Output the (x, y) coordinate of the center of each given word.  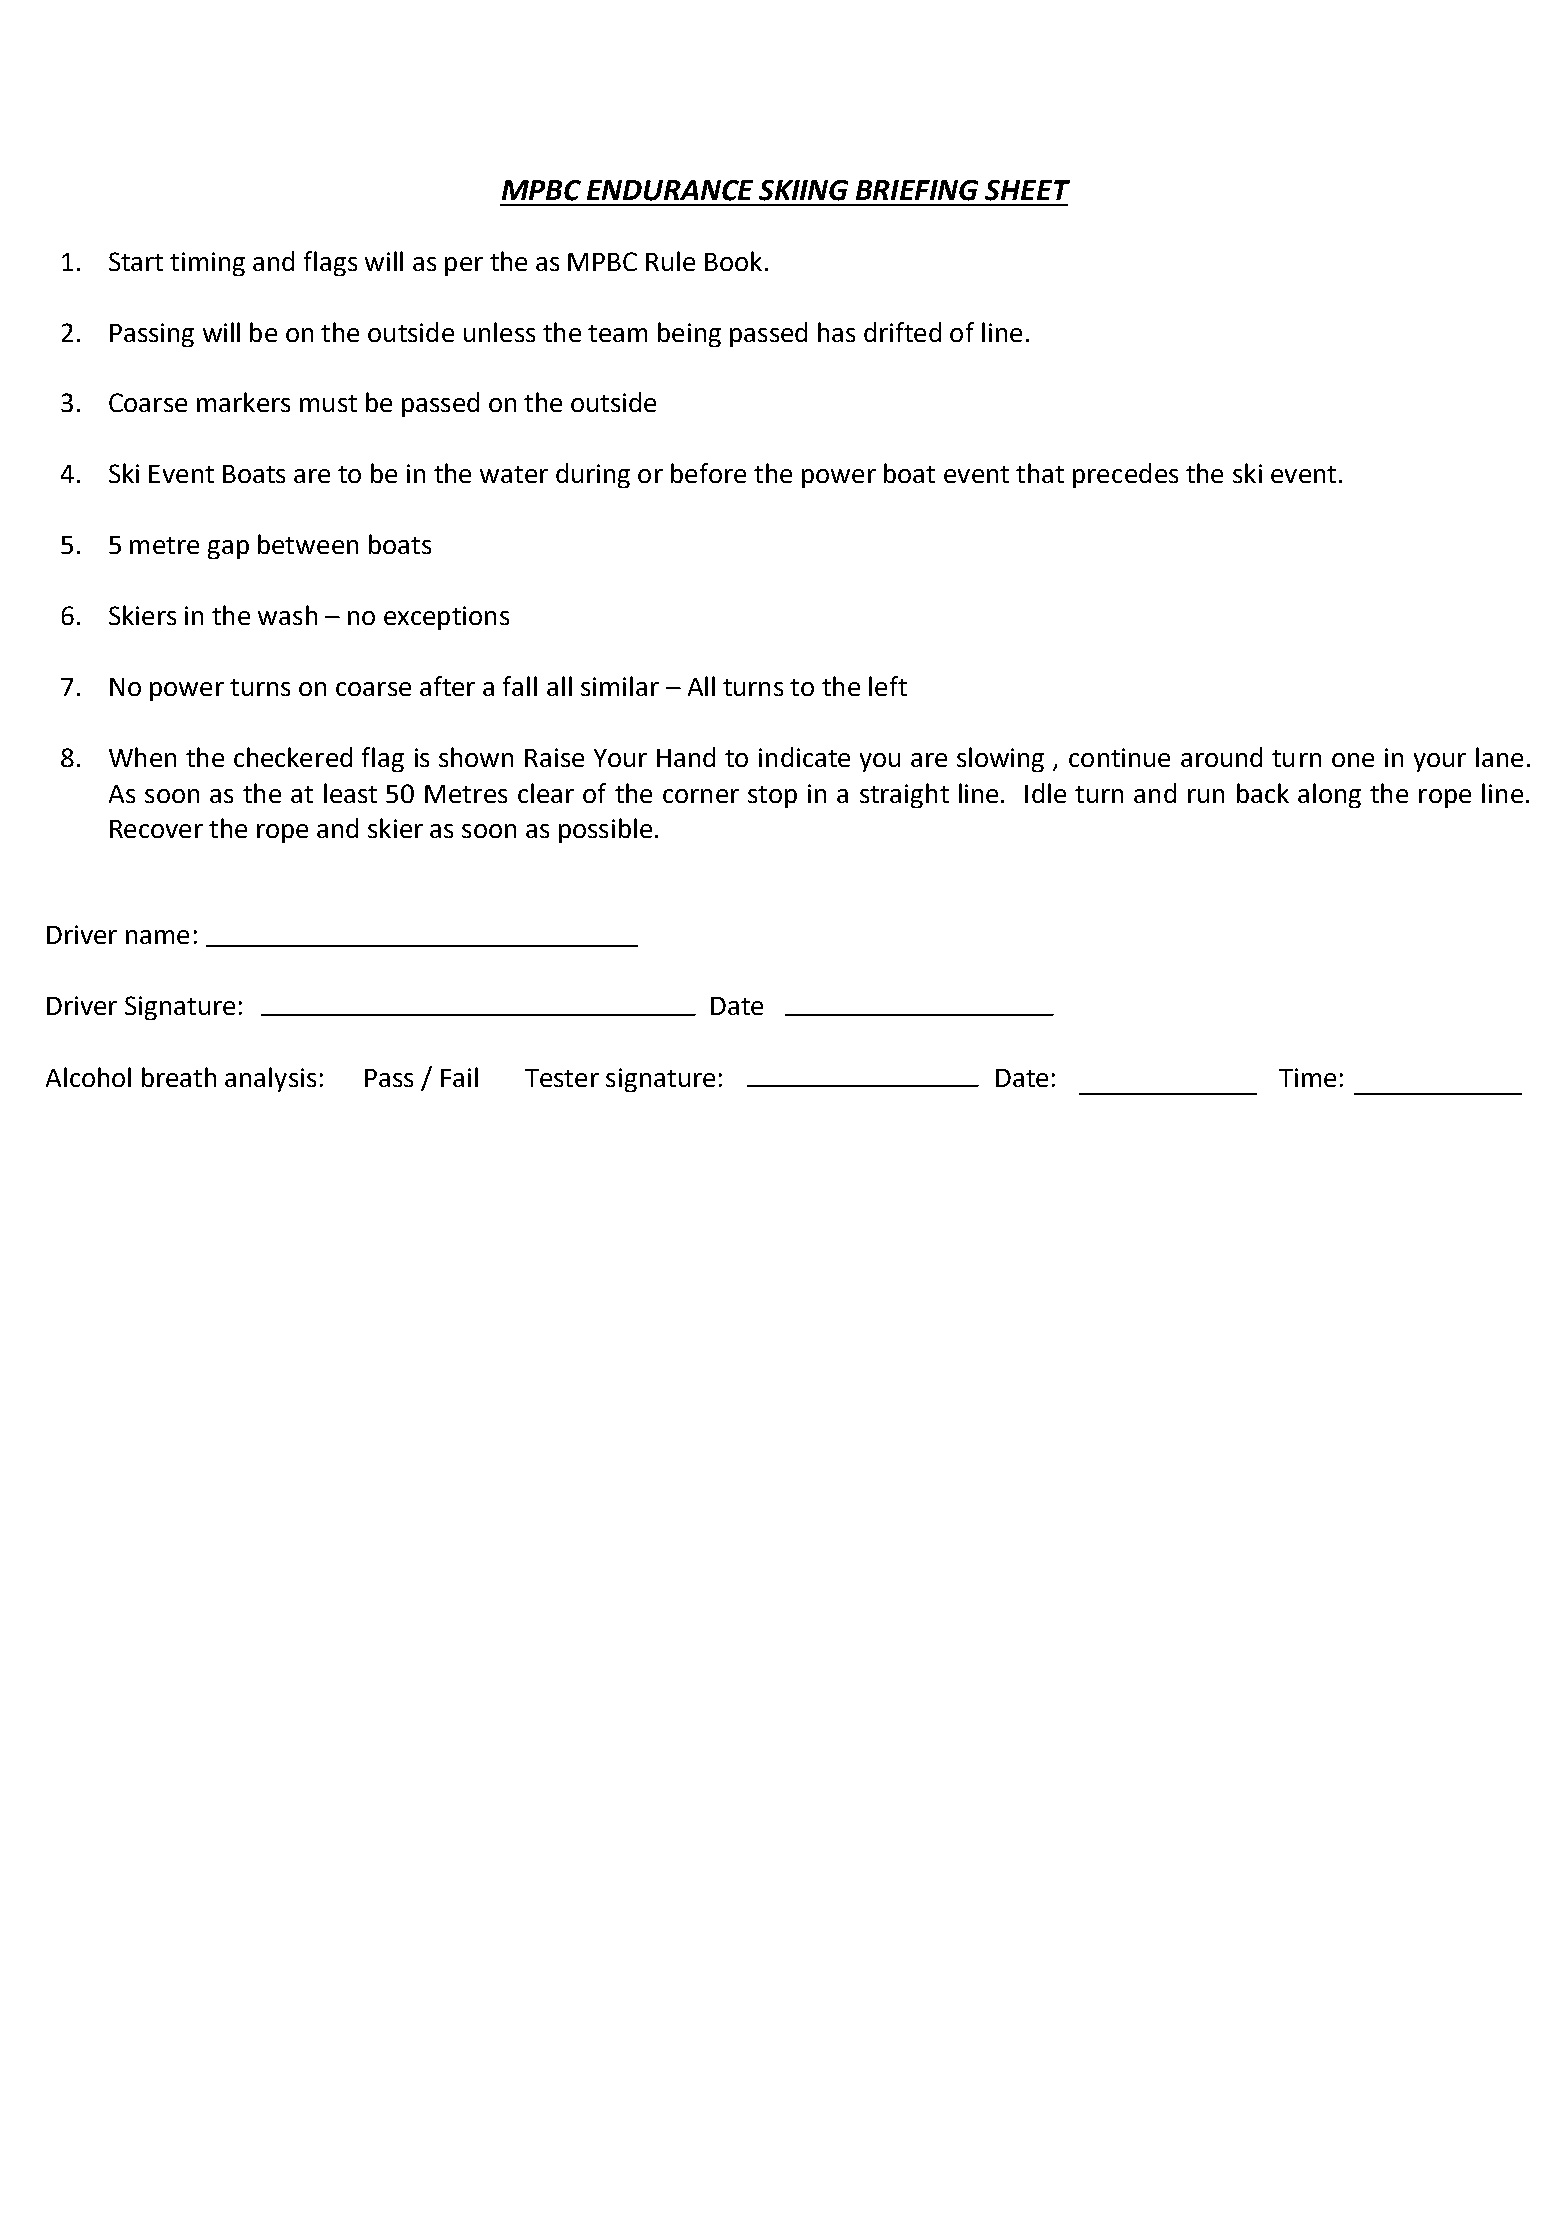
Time (1307, 1077)
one (1353, 760)
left (888, 686)
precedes (1125, 475)
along (1329, 795)
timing (207, 264)
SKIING (803, 190)
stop (772, 797)
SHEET (1027, 190)
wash (287, 615)
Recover (156, 829)
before (708, 473)
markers (243, 402)
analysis (270, 1079)
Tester (562, 1078)
